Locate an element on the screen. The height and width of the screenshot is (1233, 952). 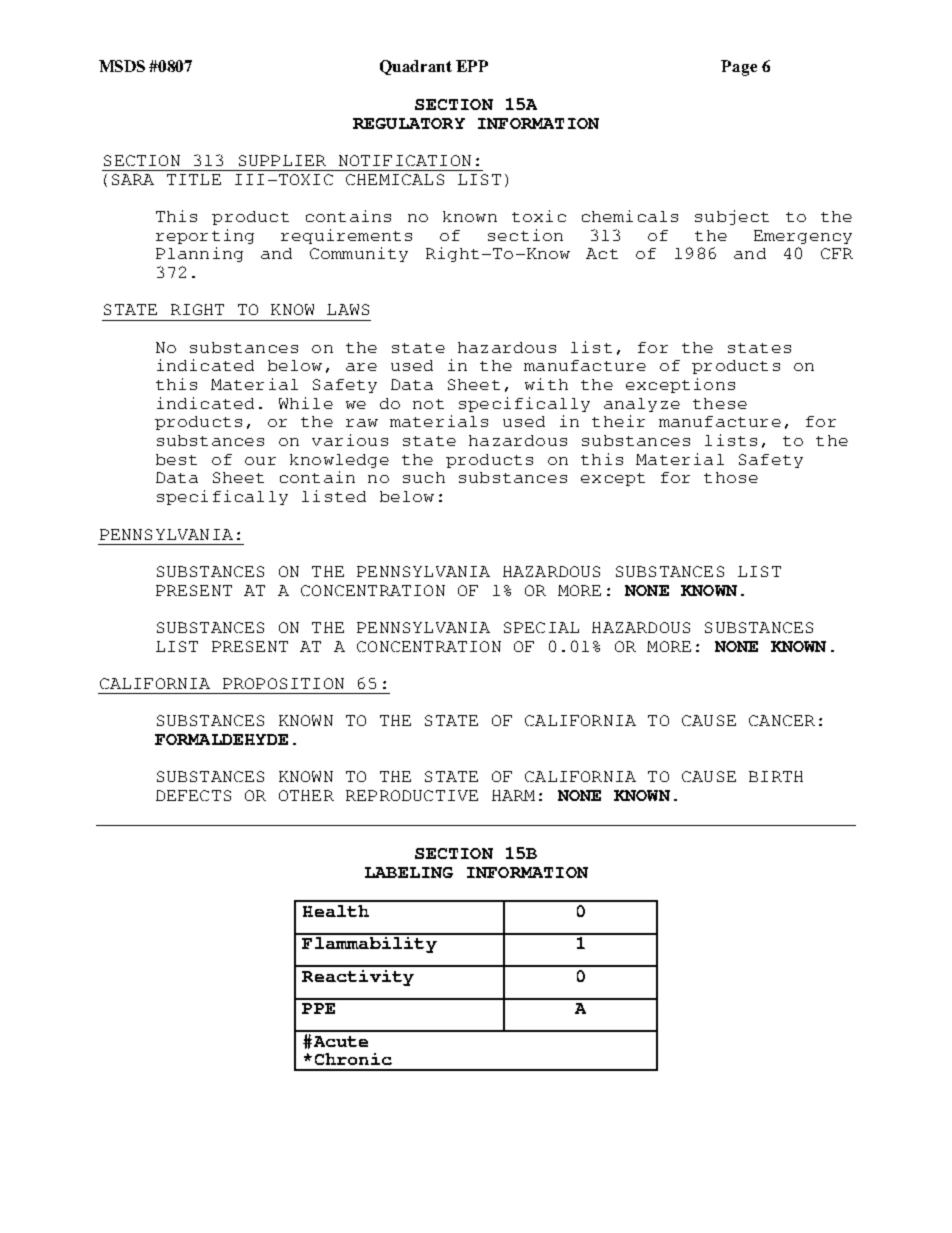
MSDS is located at coordinates (122, 66).
